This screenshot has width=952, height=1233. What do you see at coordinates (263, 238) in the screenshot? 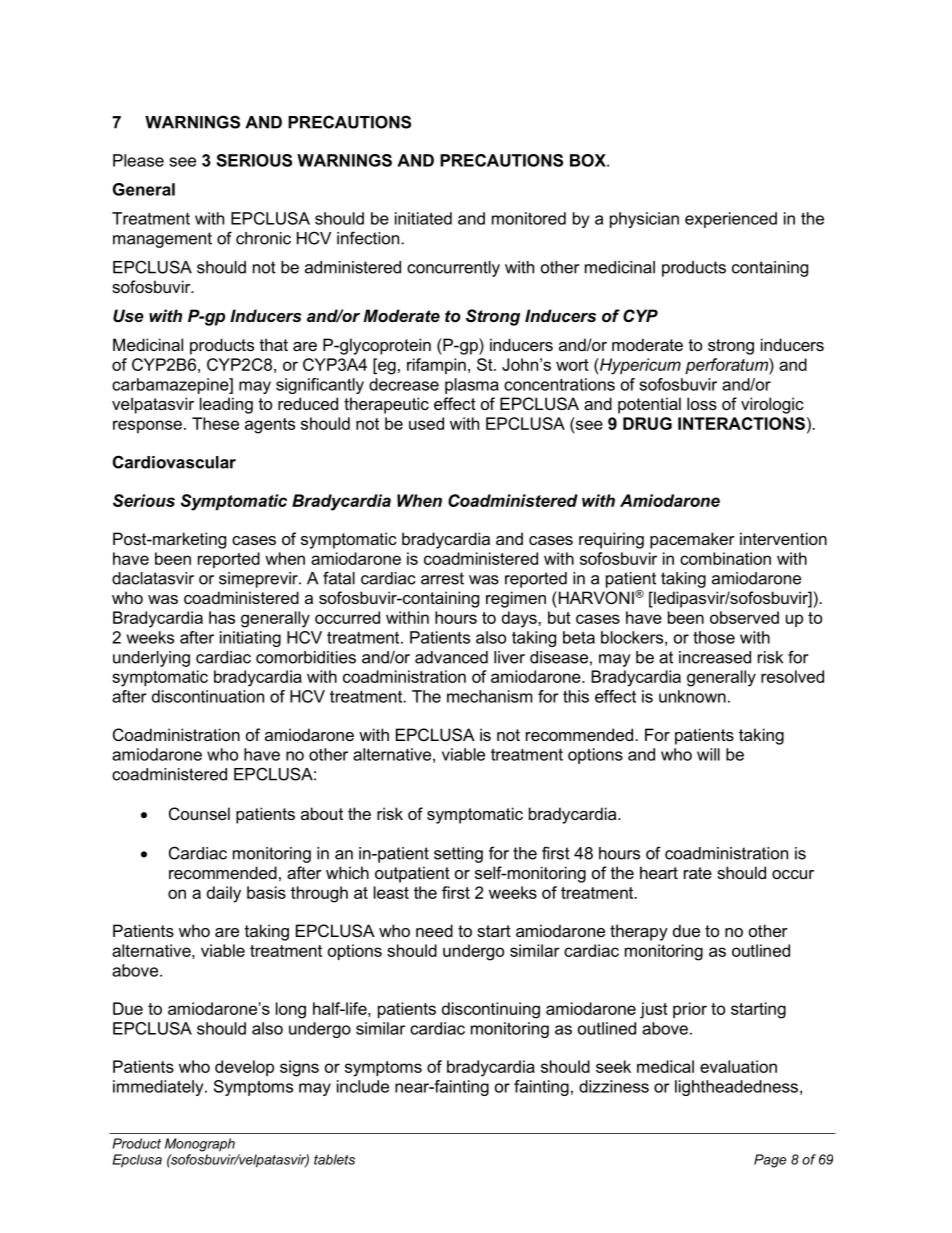
I see `chronic` at bounding box center [263, 238].
